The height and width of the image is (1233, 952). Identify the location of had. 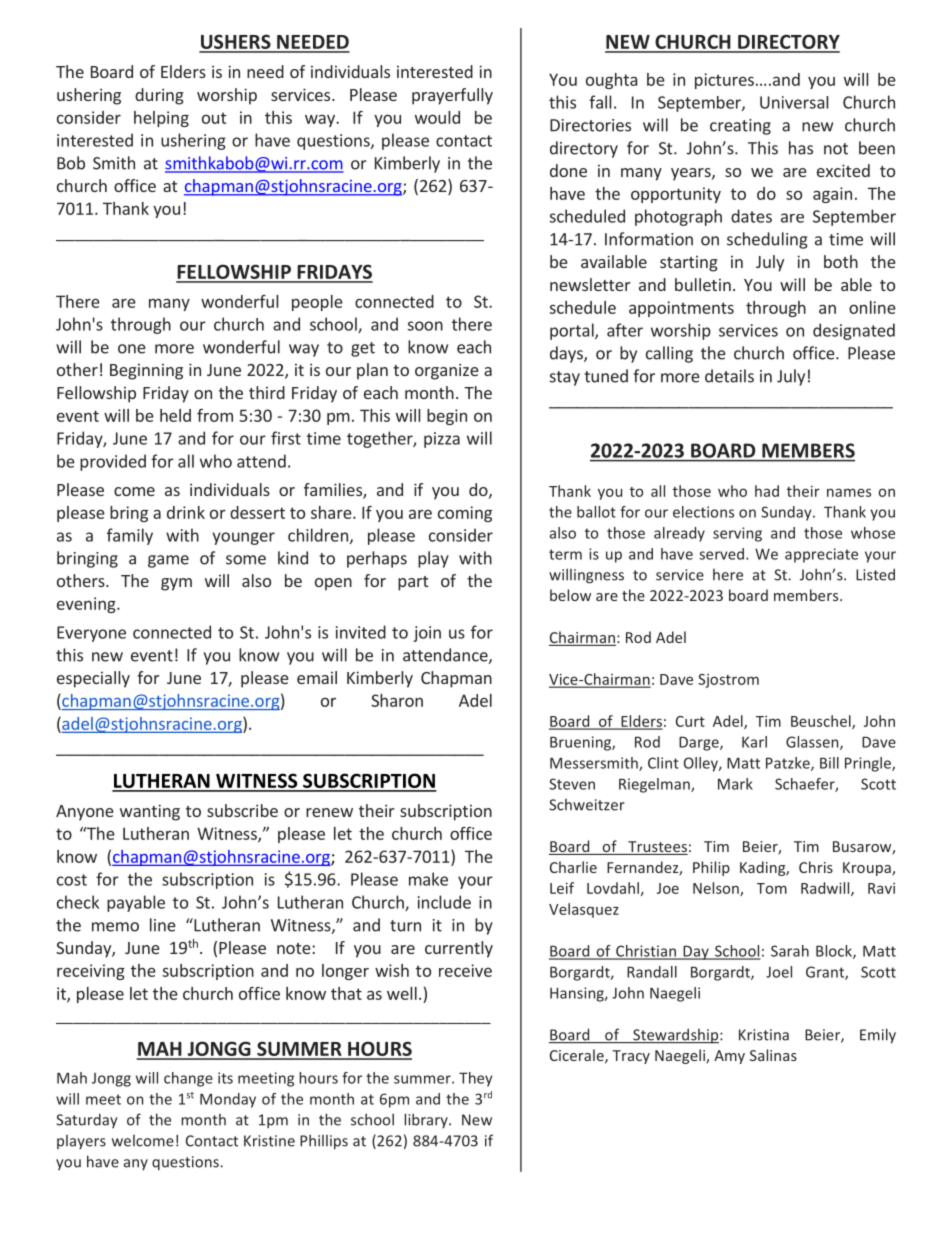
(767, 491).
